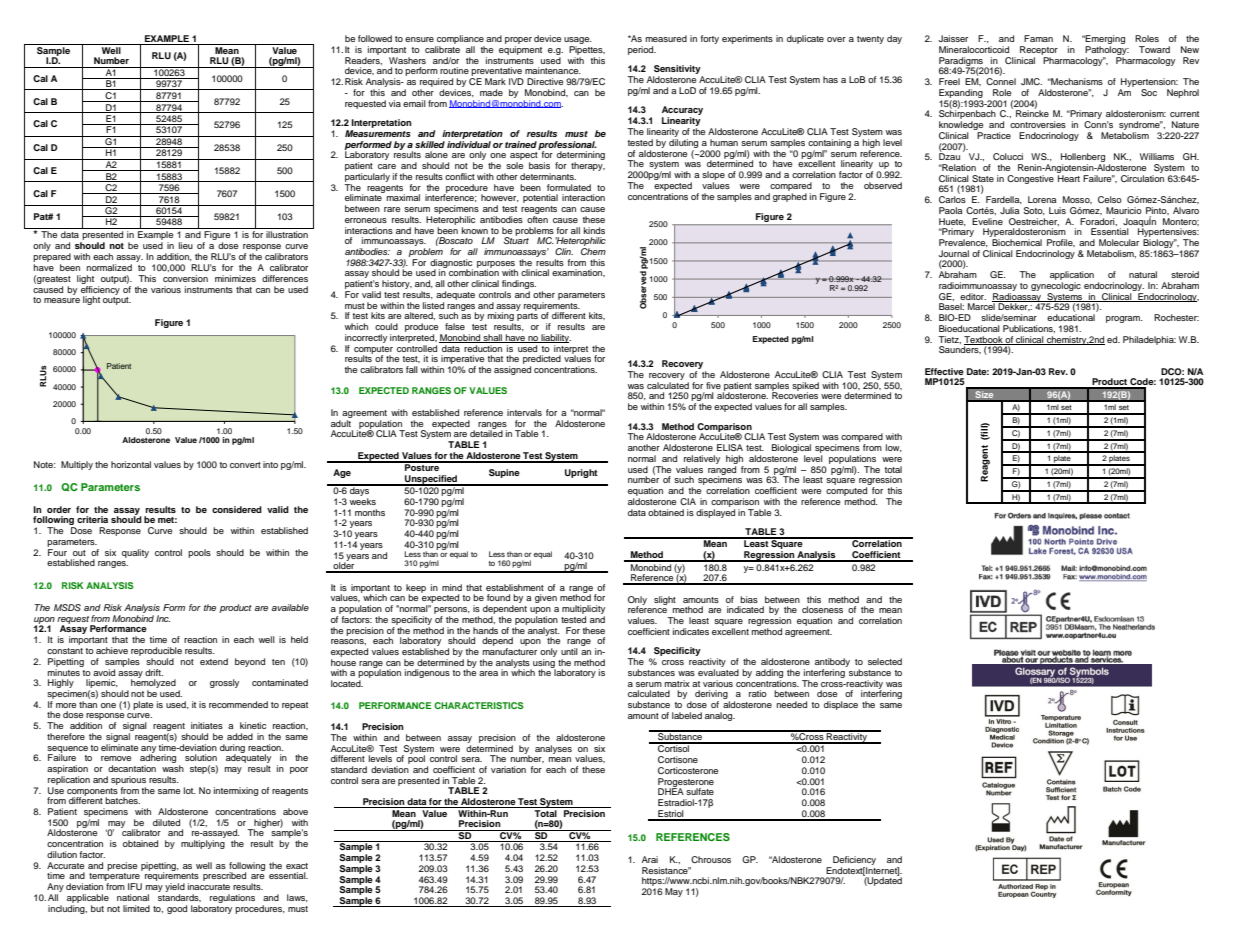 The height and width of the screenshot is (952, 1233). I want to click on grossly, so click(224, 683).
